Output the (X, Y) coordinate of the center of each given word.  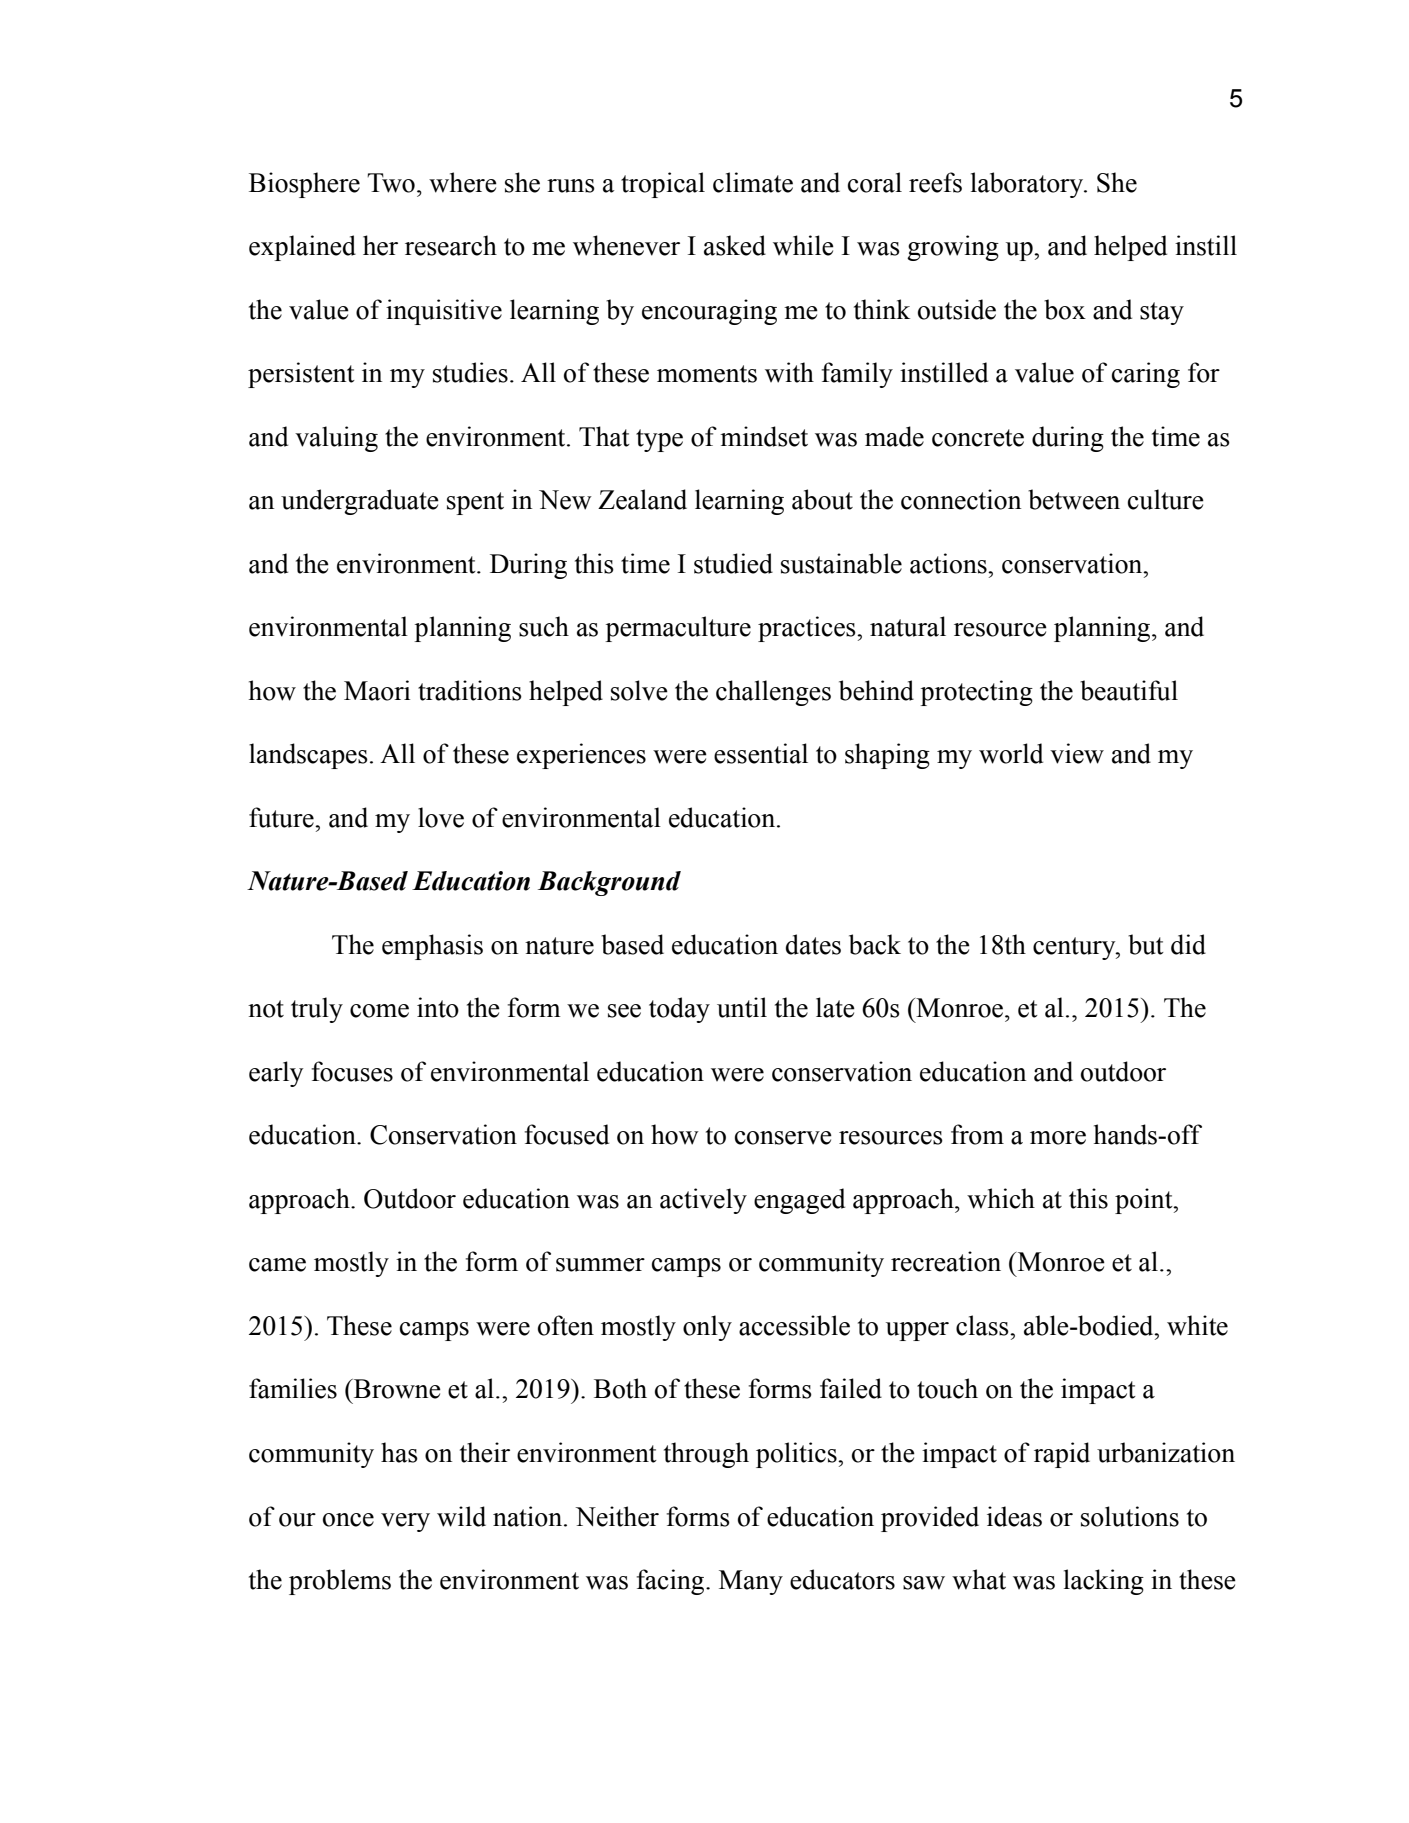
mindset (764, 436)
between (1074, 499)
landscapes (308, 756)
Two (391, 183)
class (983, 1325)
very (405, 1522)
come (379, 1011)
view (1077, 753)
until (742, 1007)
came (277, 1265)
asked (735, 245)
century (1075, 948)
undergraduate (360, 502)
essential (761, 753)
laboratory (1028, 185)
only (707, 1328)
